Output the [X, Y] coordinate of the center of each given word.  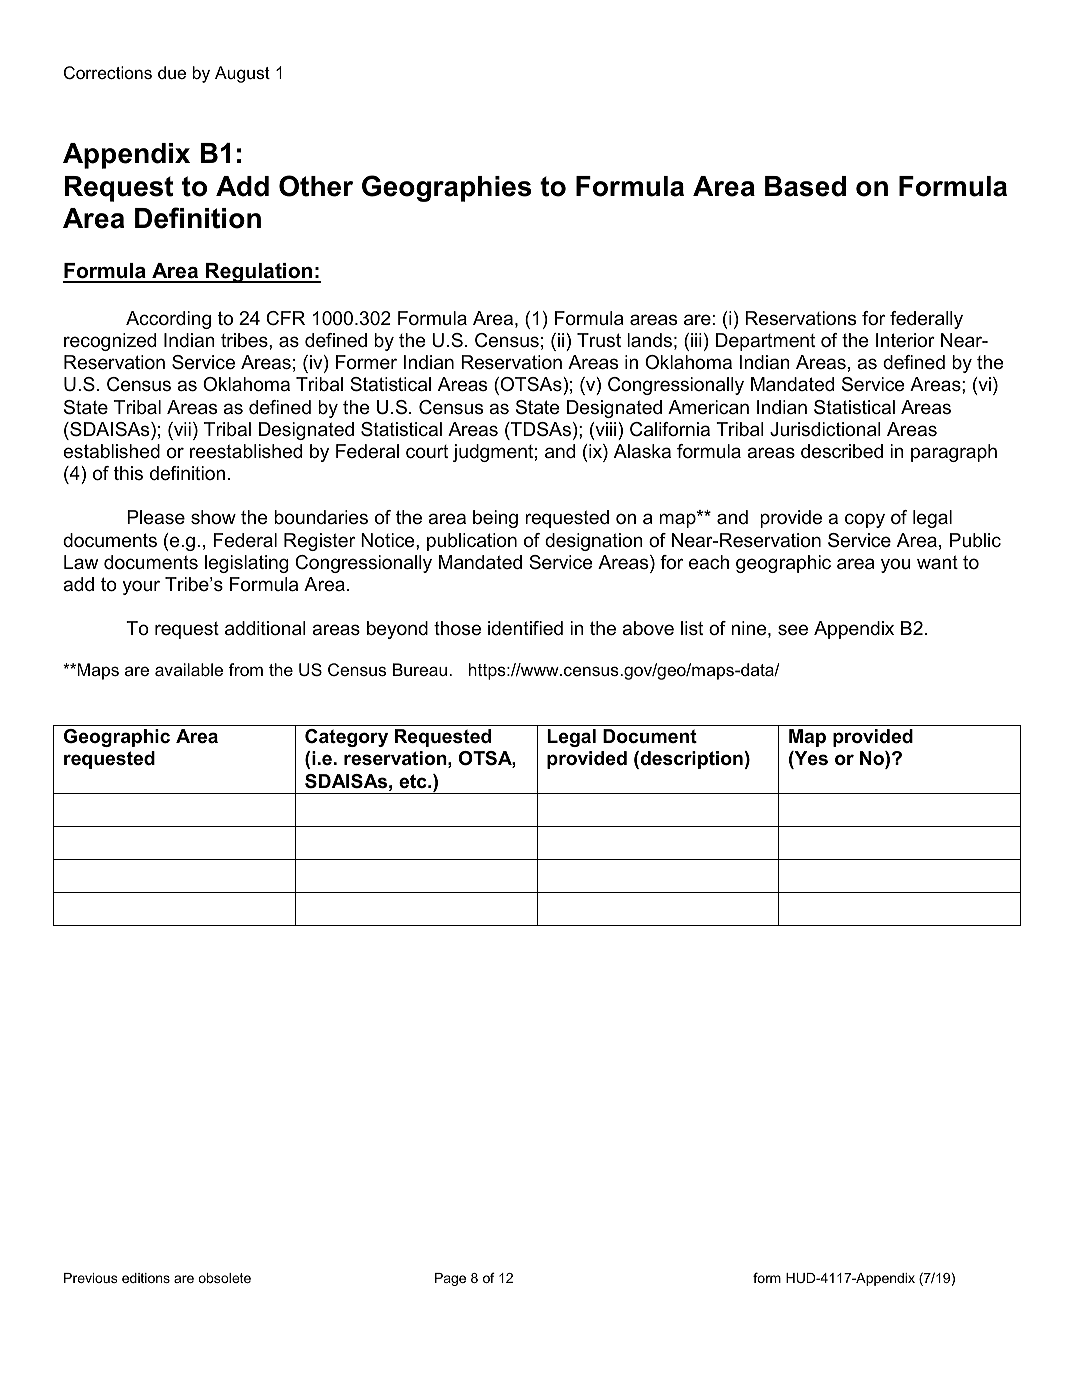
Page [450, 1279]
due [172, 72]
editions [146, 1278]
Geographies [447, 188]
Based [805, 186]
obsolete [224, 1278]
